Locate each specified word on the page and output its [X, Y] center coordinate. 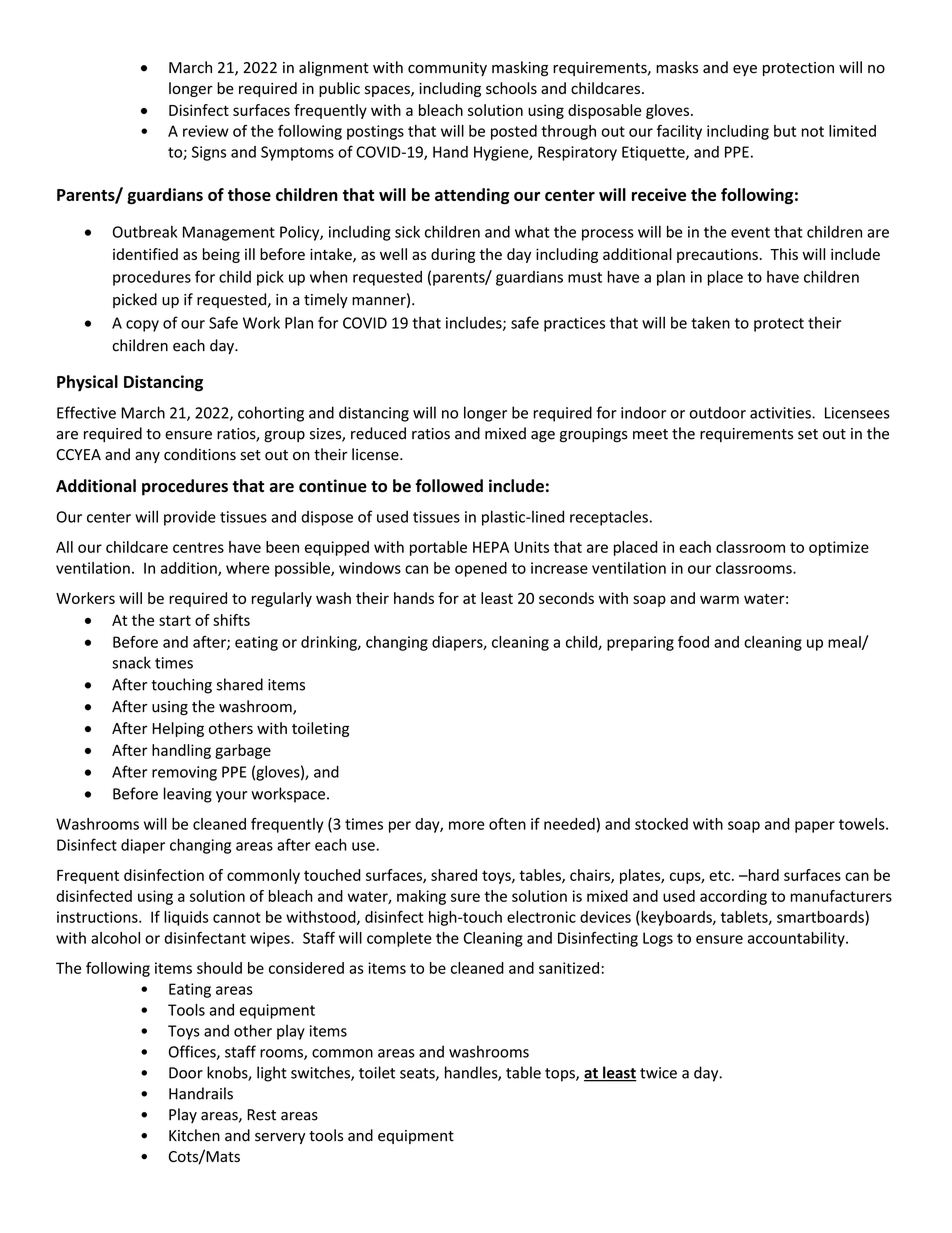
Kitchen [194, 1135]
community [447, 69]
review [206, 131]
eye [745, 70]
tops [561, 1075]
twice [658, 1073]
